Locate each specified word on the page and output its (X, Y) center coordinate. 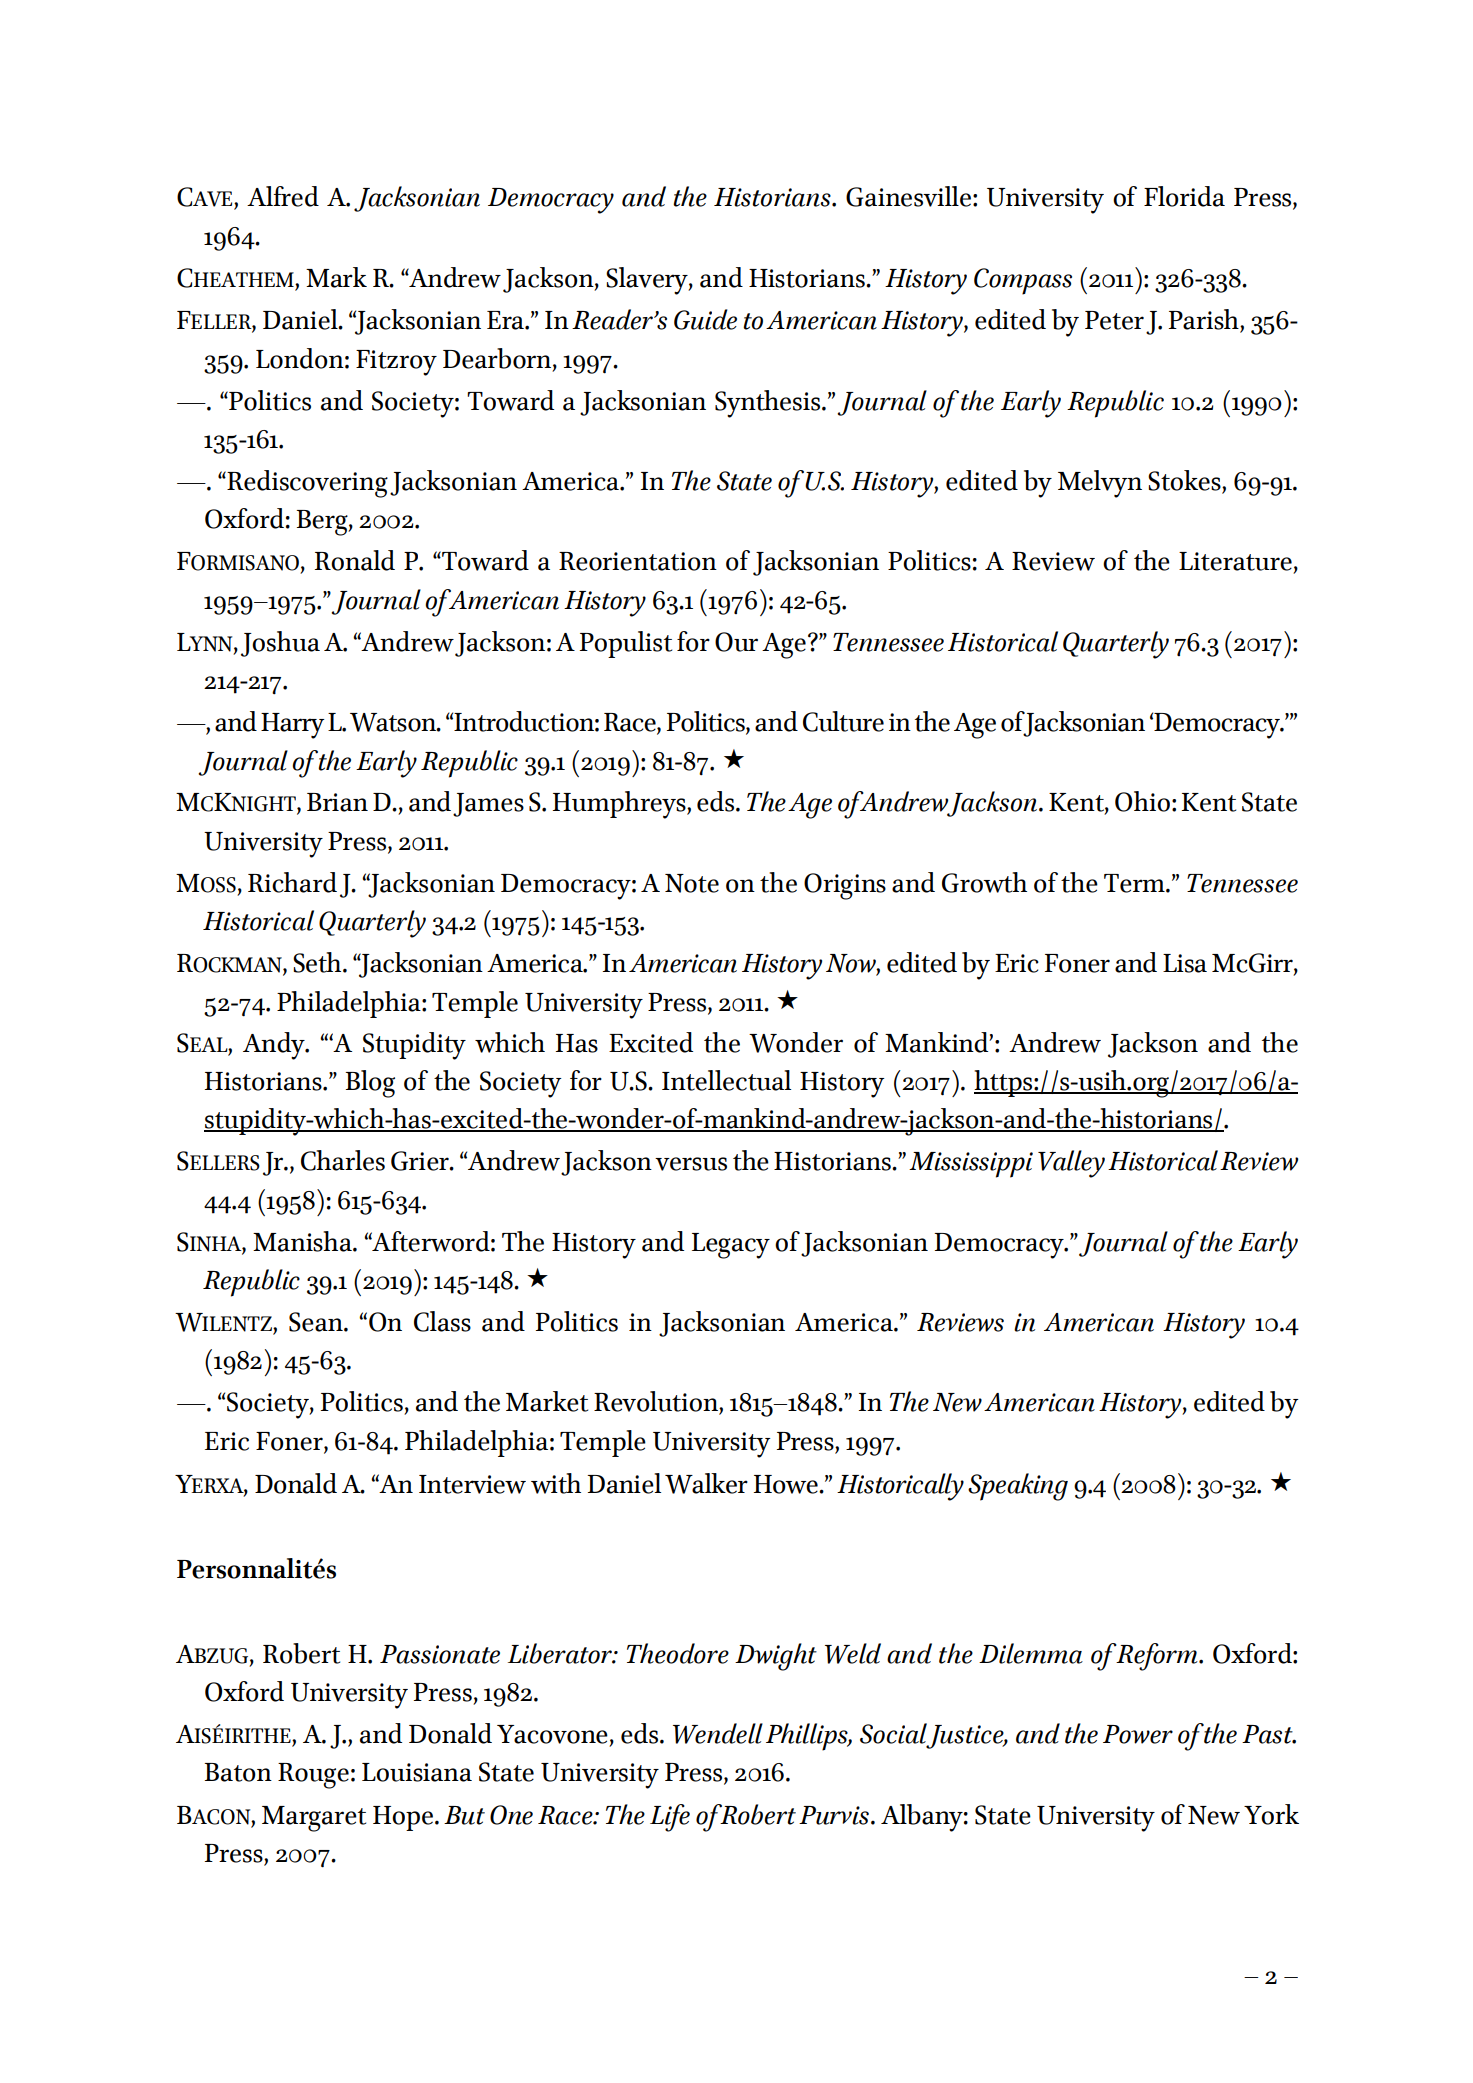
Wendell (718, 1733)
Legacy (731, 1246)
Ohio (1142, 801)
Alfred (283, 196)
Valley (1071, 1164)
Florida (1184, 196)
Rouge (313, 1776)
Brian (337, 802)
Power (1138, 1734)
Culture (843, 721)
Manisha (303, 1241)
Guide (705, 319)
